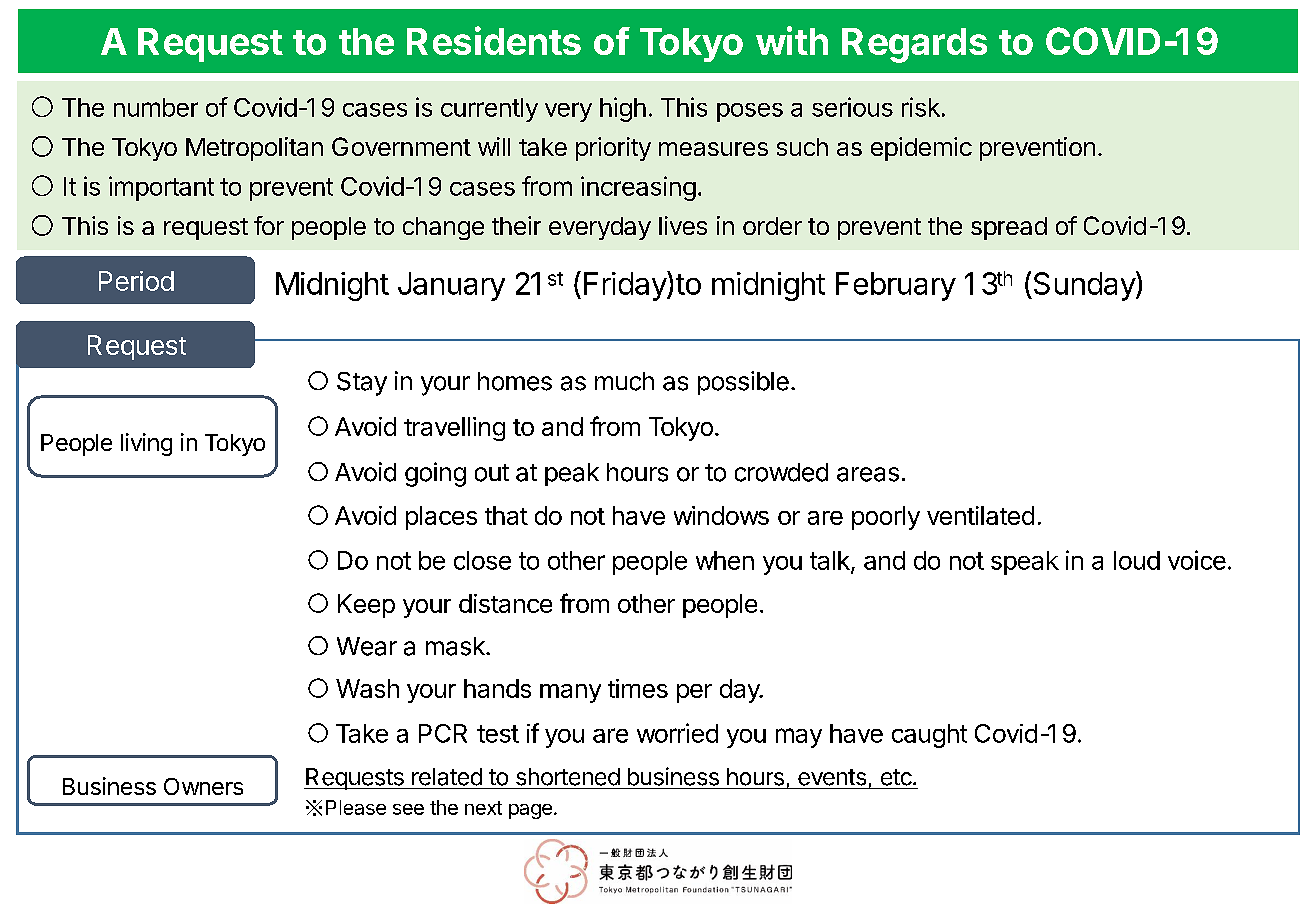 This screenshot has height=911, width=1316. I want to click on areas, so click(868, 474).
